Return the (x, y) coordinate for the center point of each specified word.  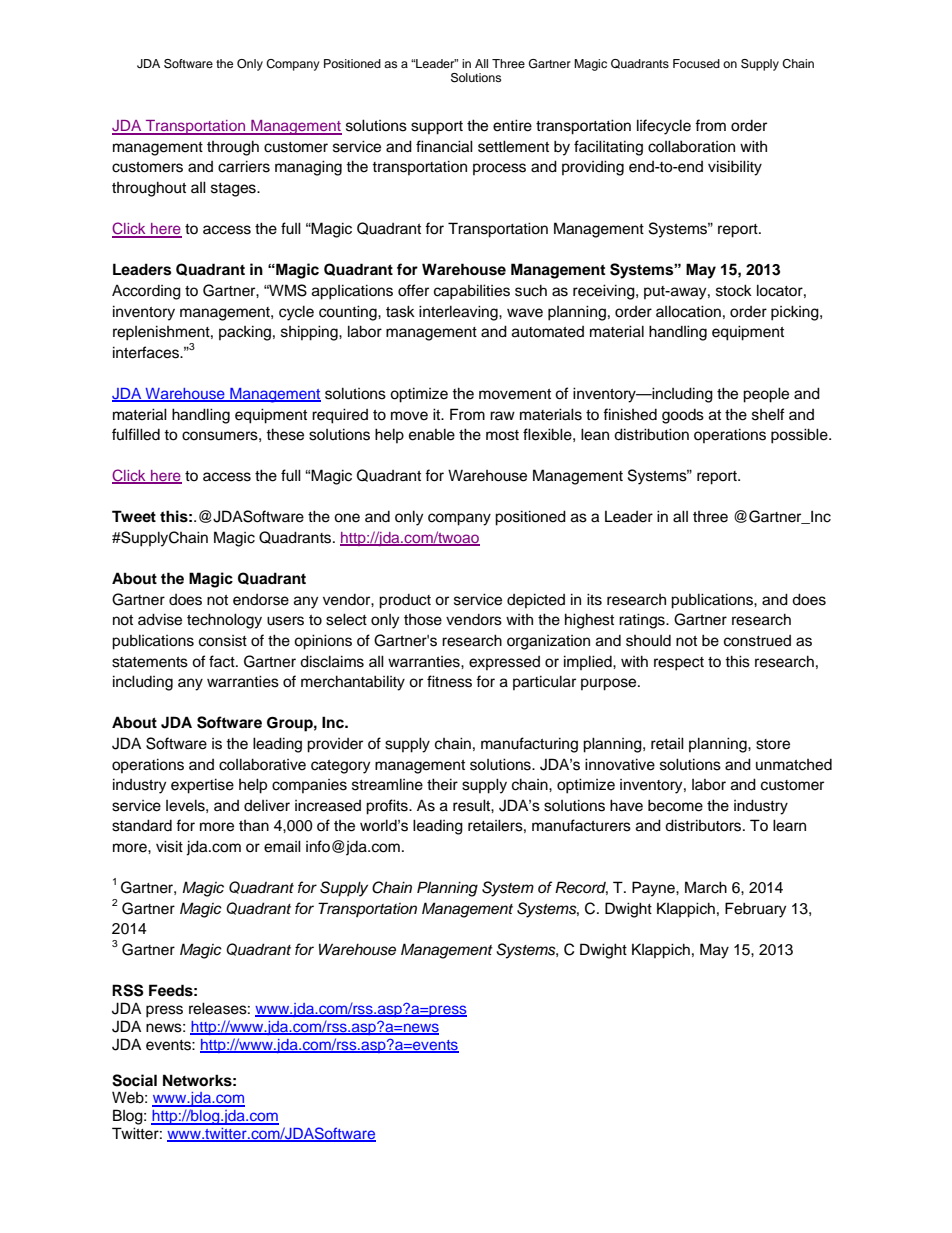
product (405, 601)
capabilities (472, 292)
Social (134, 1080)
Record (581, 888)
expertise (202, 786)
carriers (244, 166)
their (442, 784)
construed (757, 641)
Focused (696, 63)
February (755, 910)
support (437, 128)
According (146, 292)
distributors (704, 825)
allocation (688, 311)
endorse (261, 600)
